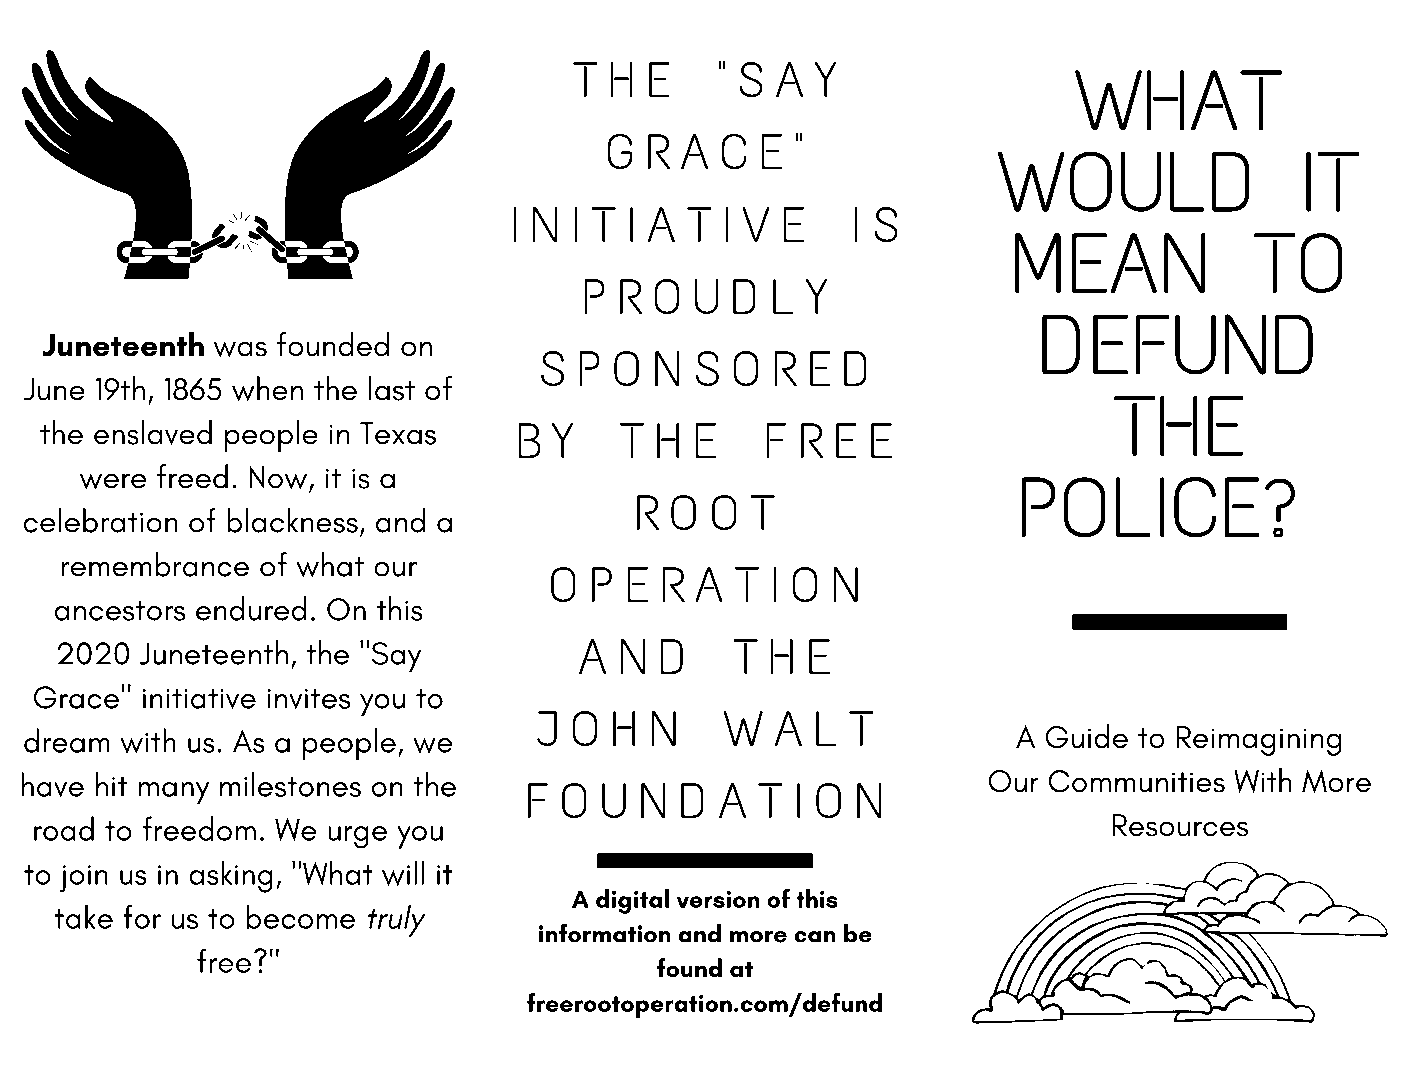 The height and width of the document is (1089, 1410). I want to click on POLICE, so click(1140, 507).
